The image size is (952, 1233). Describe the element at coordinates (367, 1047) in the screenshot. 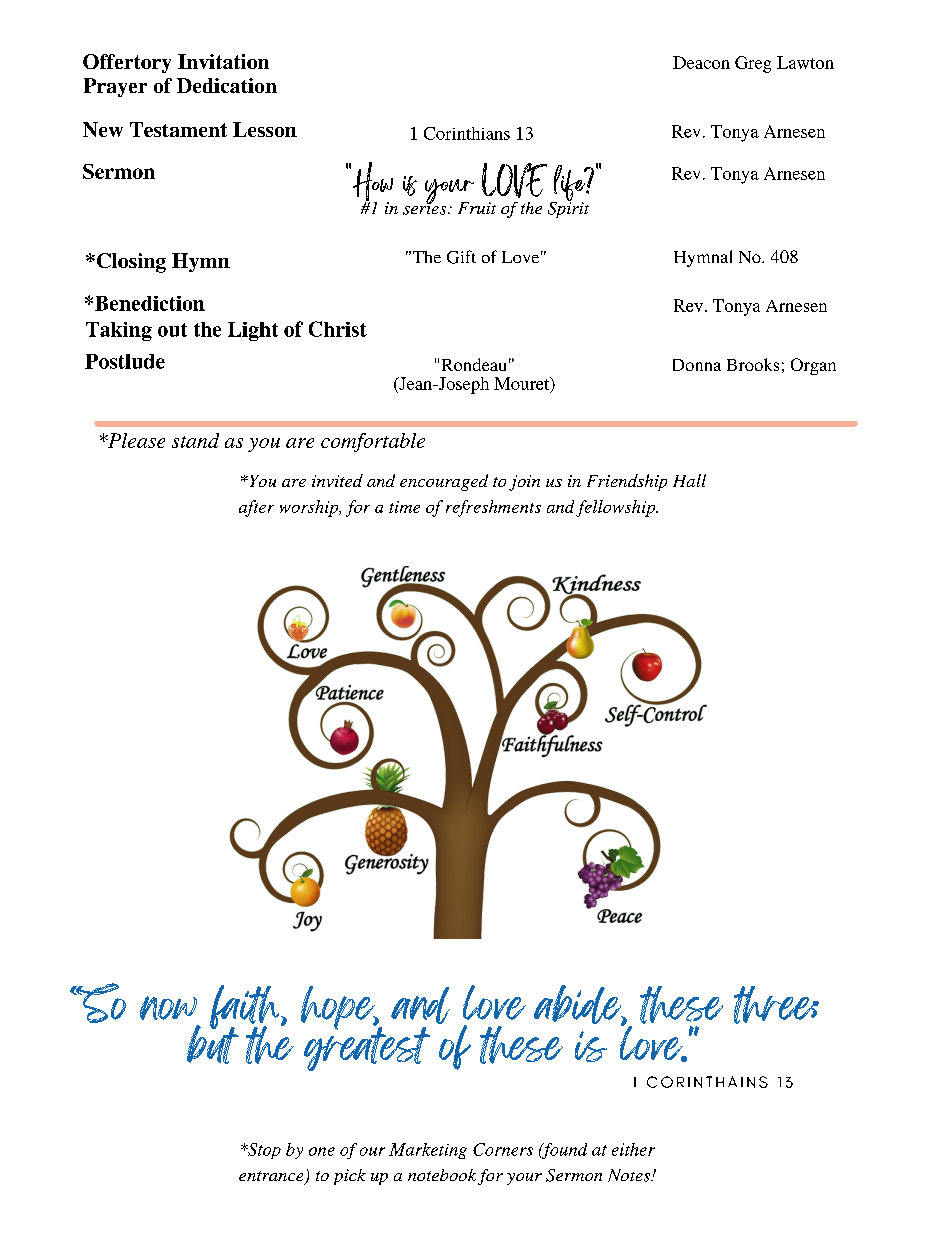

I see `greatest` at that location.
